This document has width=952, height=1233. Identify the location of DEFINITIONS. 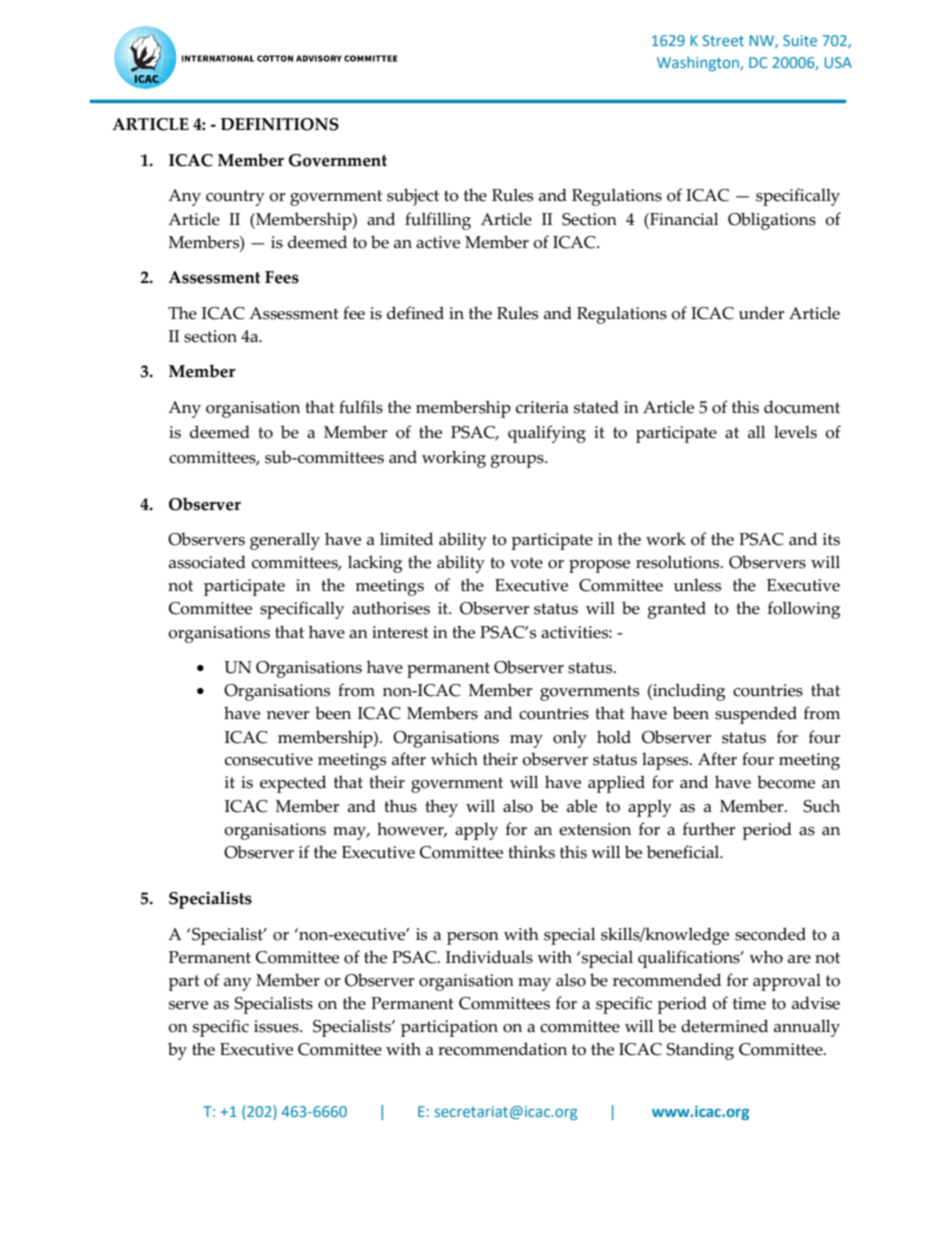
(280, 124).
